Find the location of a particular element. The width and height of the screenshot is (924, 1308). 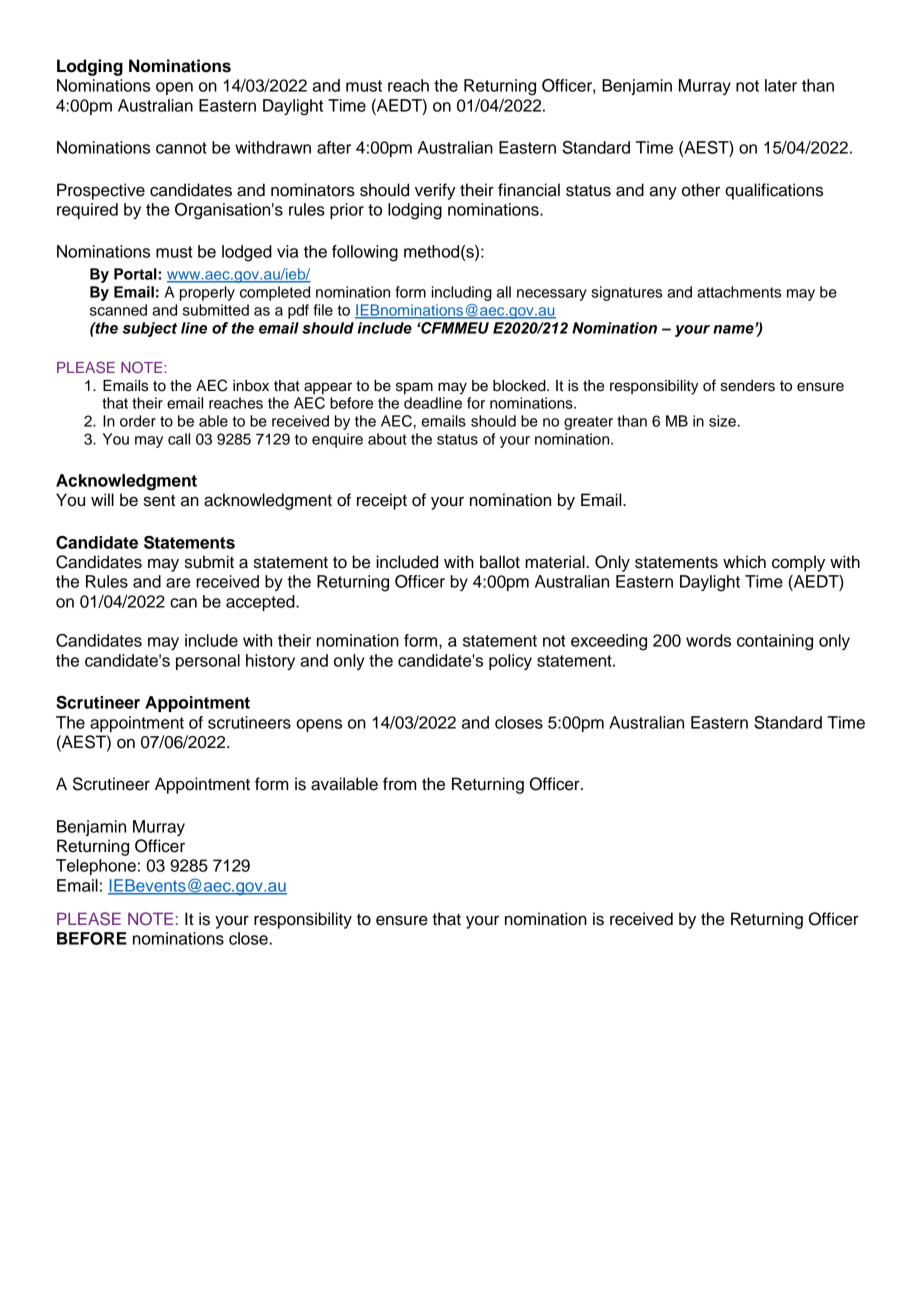

cannot is located at coordinates (181, 148).
